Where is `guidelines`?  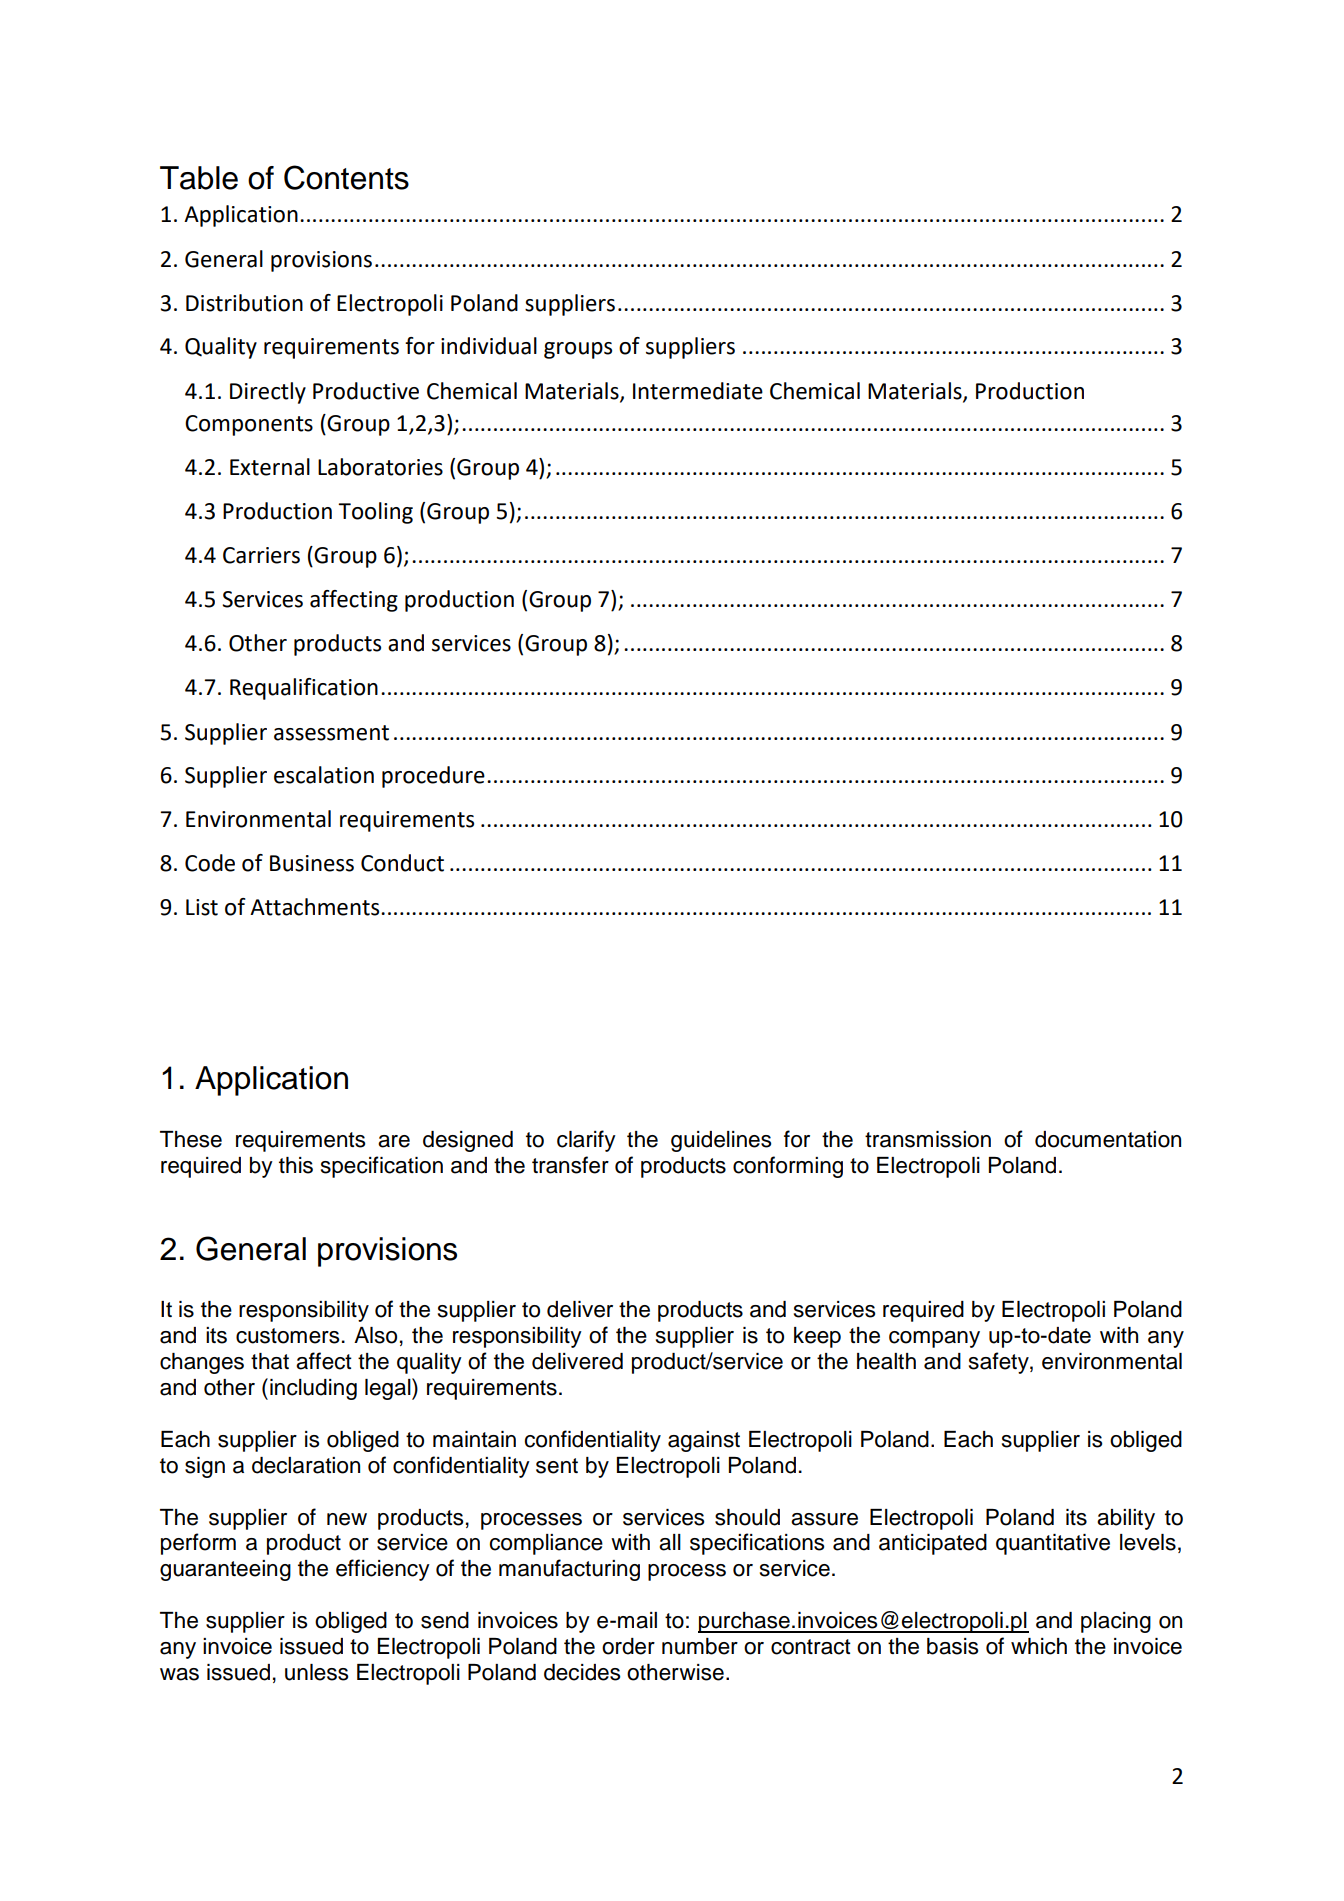 guidelines is located at coordinates (721, 1141).
